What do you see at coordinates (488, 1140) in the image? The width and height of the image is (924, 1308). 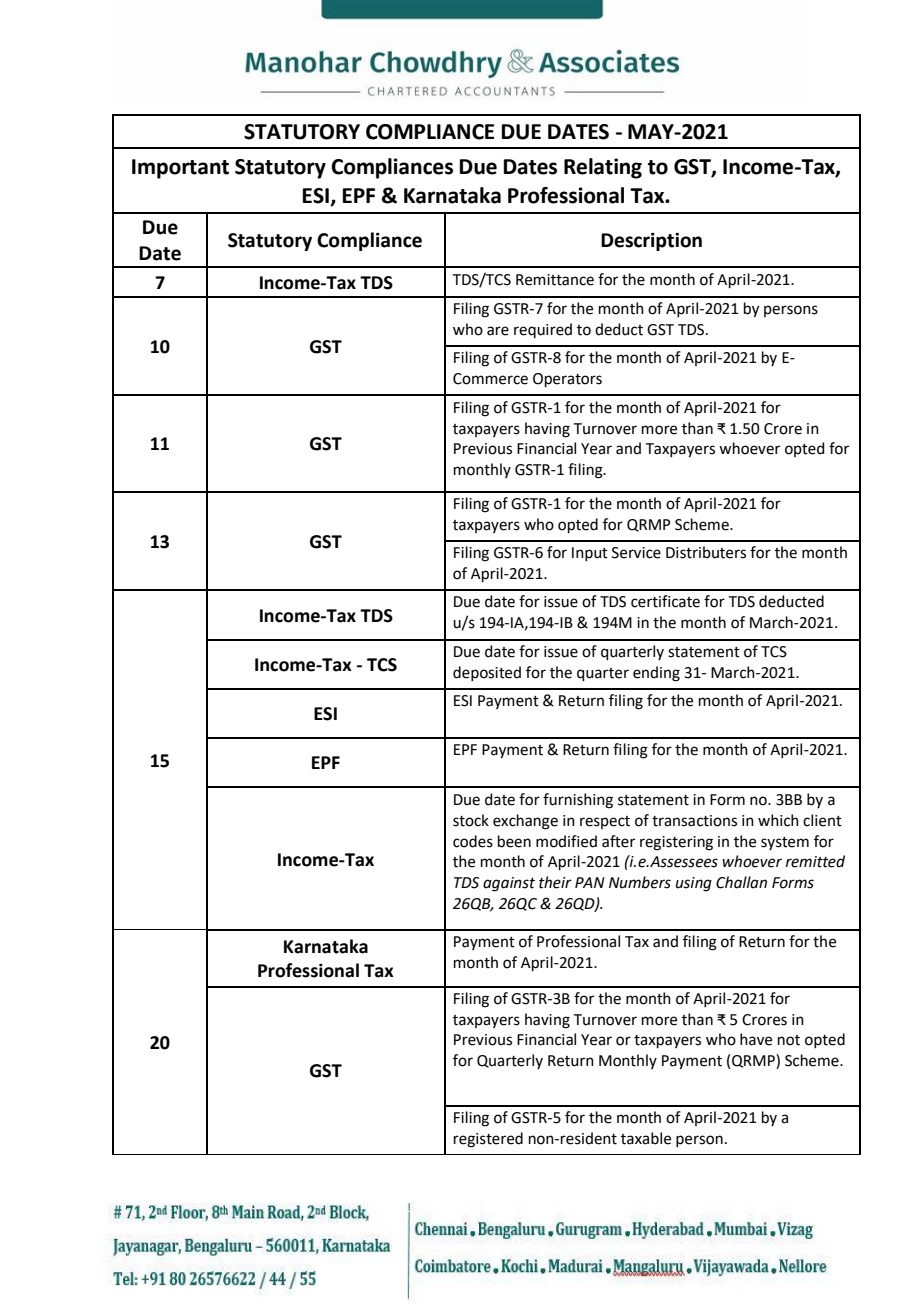 I see `registered` at bounding box center [488, 1140].
